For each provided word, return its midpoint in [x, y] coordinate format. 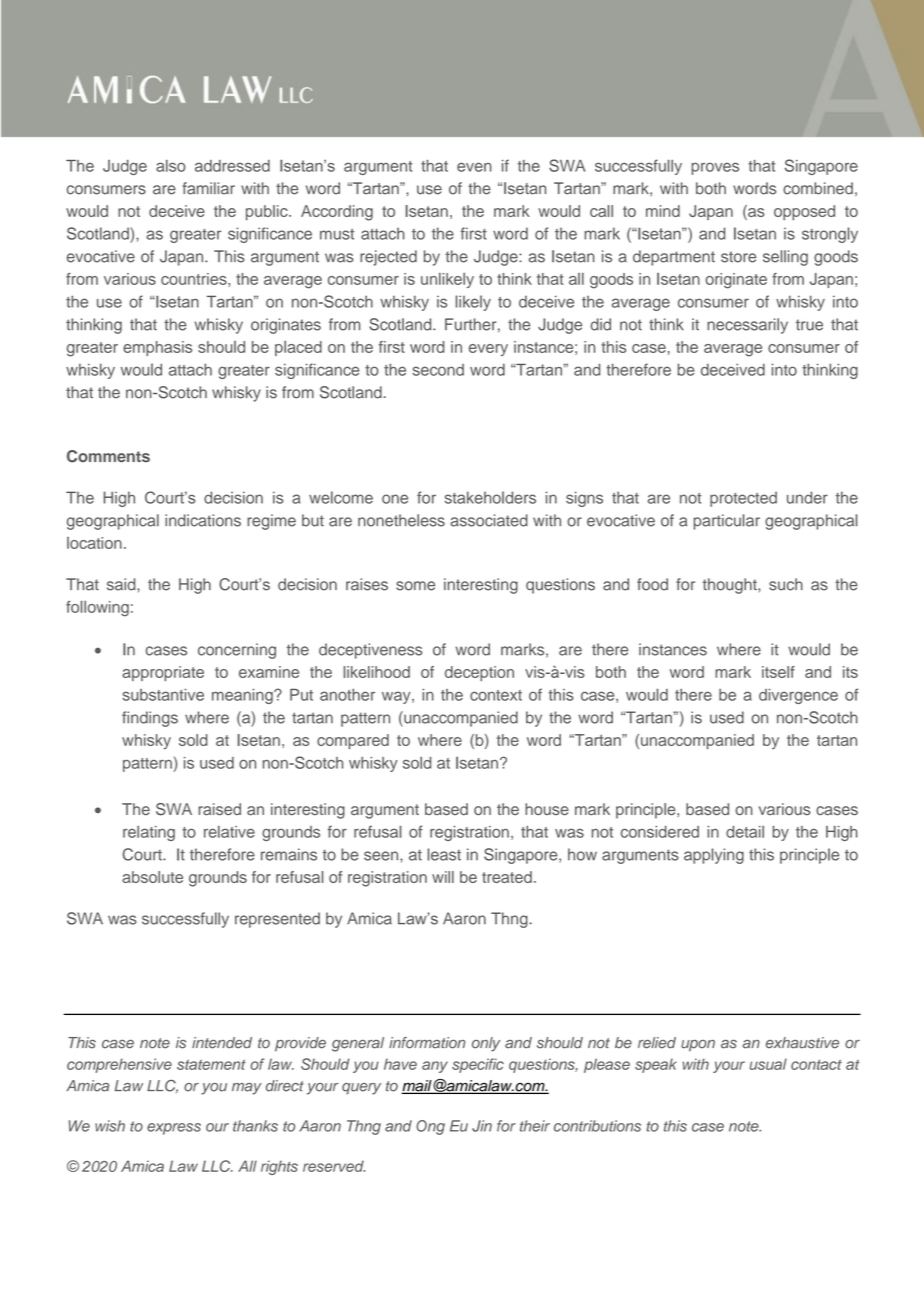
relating [149, 833]
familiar [208, 188]
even [474, 167]
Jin [482, 1126]
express [174, 1129]
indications [203, 520]
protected [743, 499]
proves [715, 168]
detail [745, 832]
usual [768, 1064]
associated [489, 520]
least [444, 854]
